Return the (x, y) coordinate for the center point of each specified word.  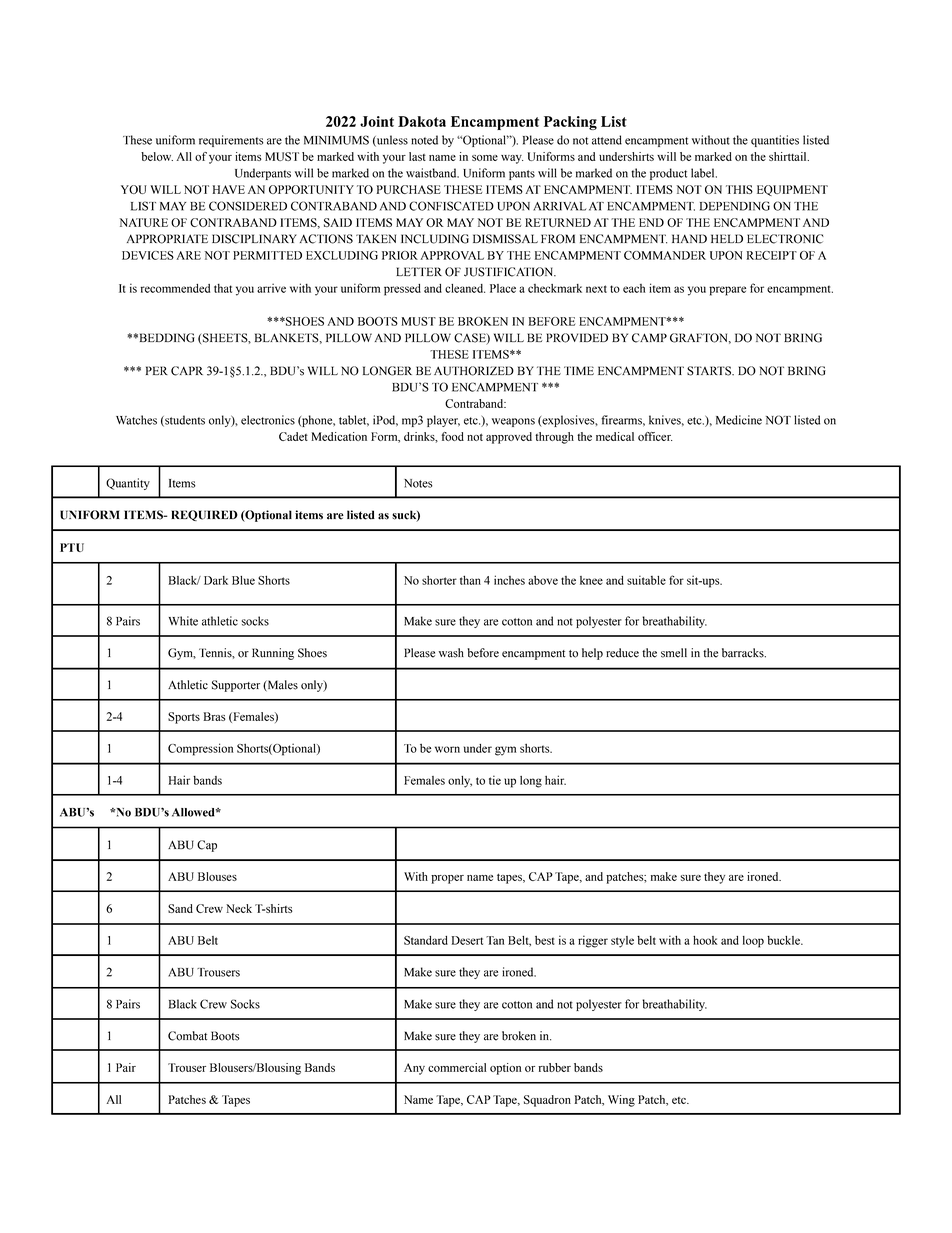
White (183, 621)
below (157, 156)
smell (674, 653)
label (704, 173)
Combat (187, 1036)
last (417, 156)
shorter (439, 580)
